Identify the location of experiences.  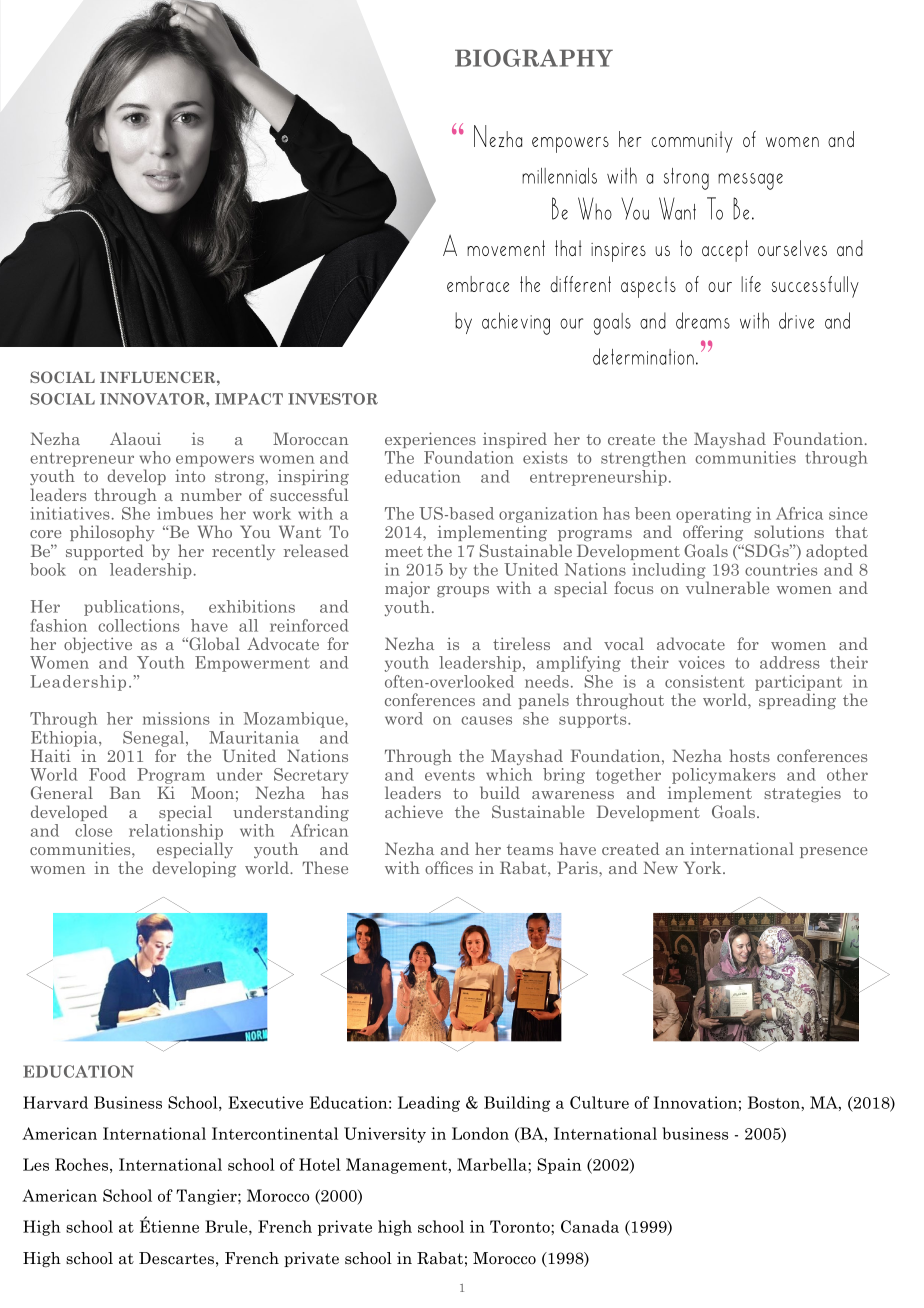
(430, 440).
